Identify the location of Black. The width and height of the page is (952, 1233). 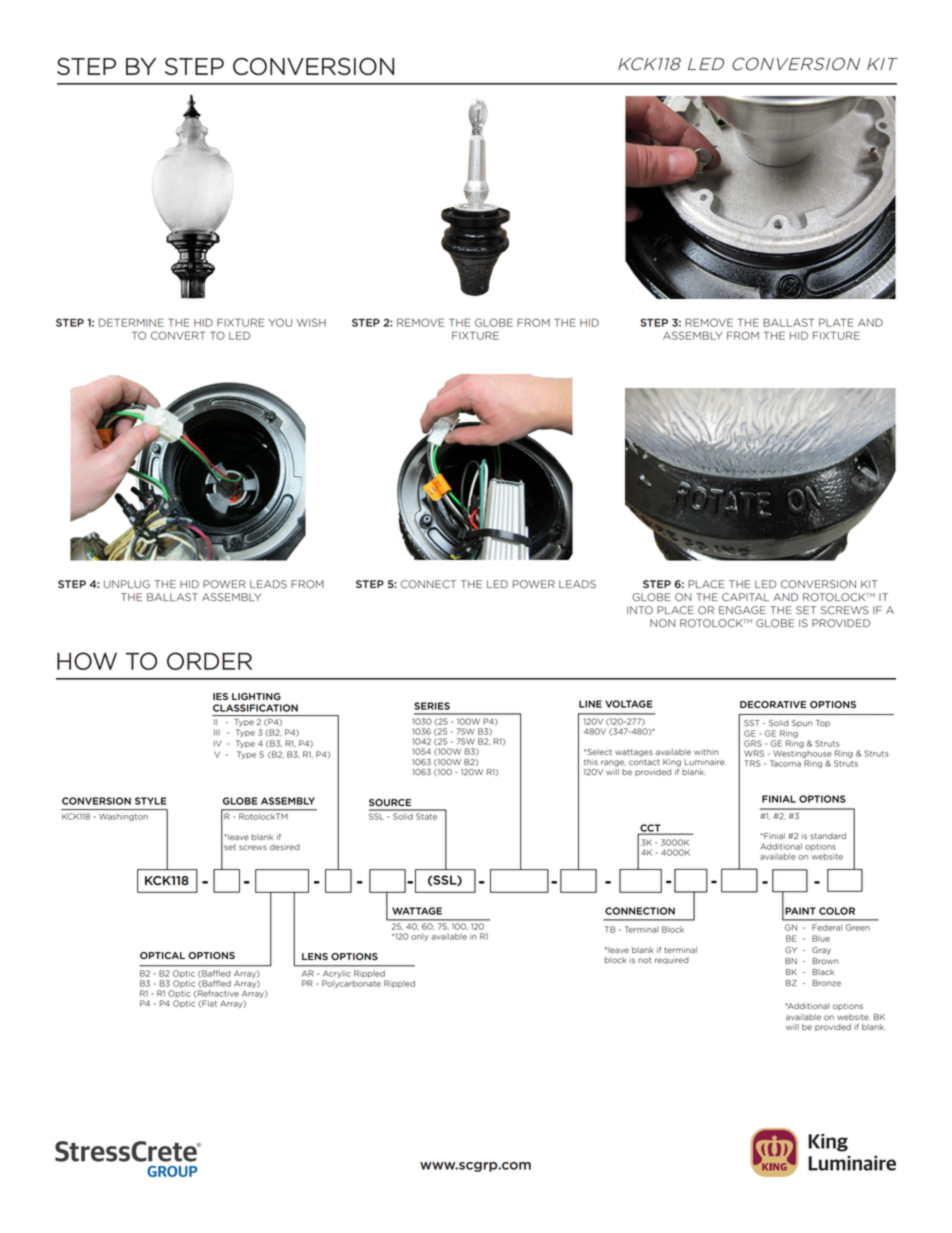
(823, 972).
